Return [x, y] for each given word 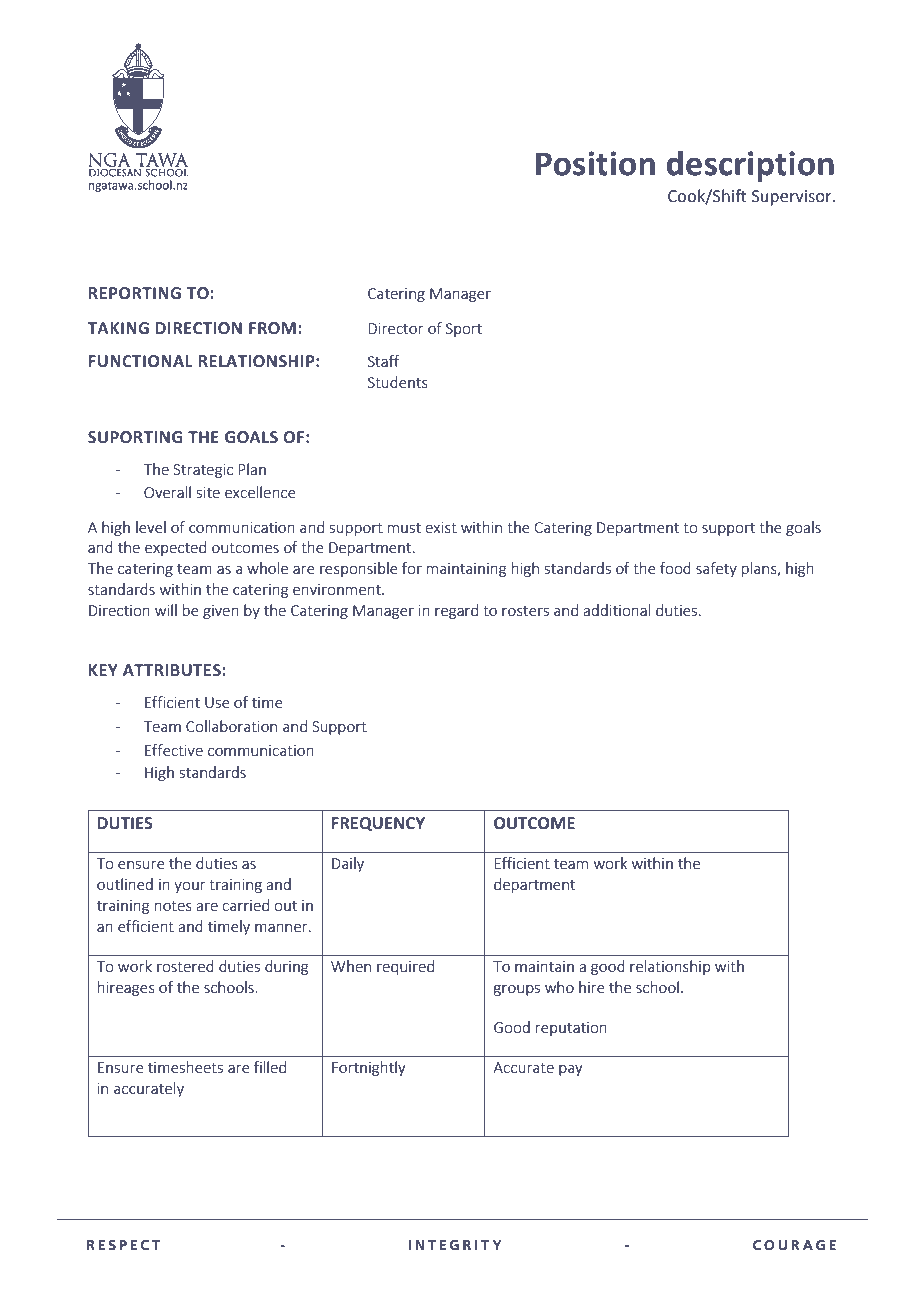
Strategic [203, 471]
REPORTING [135, 293]
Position [595, 163]
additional [616, 610]
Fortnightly [369, 1068]
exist [441, 527]
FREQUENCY [378, 824]
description [750, 166]
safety [716, 569]
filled [270, 1067]
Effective [174, 750]
